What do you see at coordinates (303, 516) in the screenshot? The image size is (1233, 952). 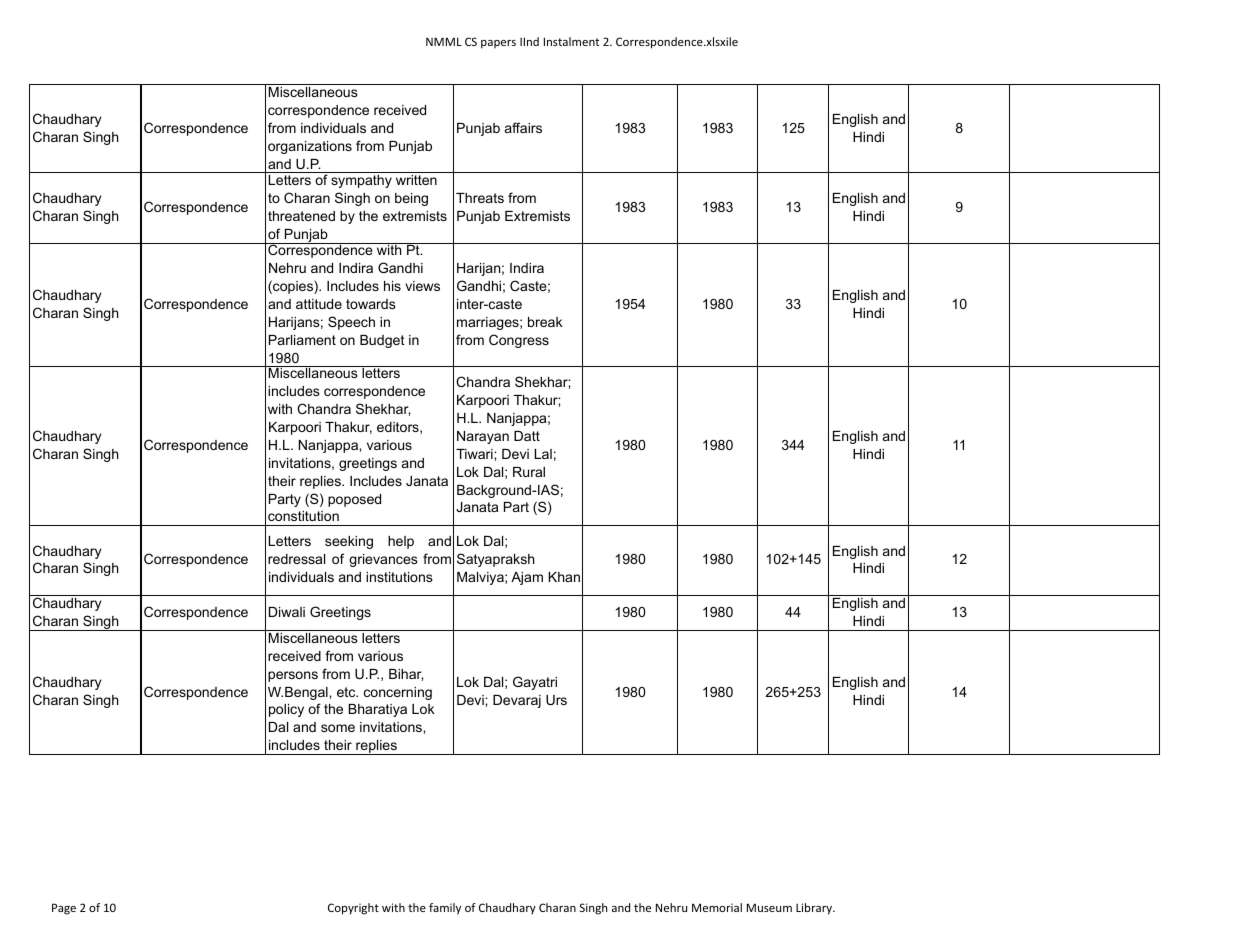 I see `constitution` at bounding box center [303, 516].
